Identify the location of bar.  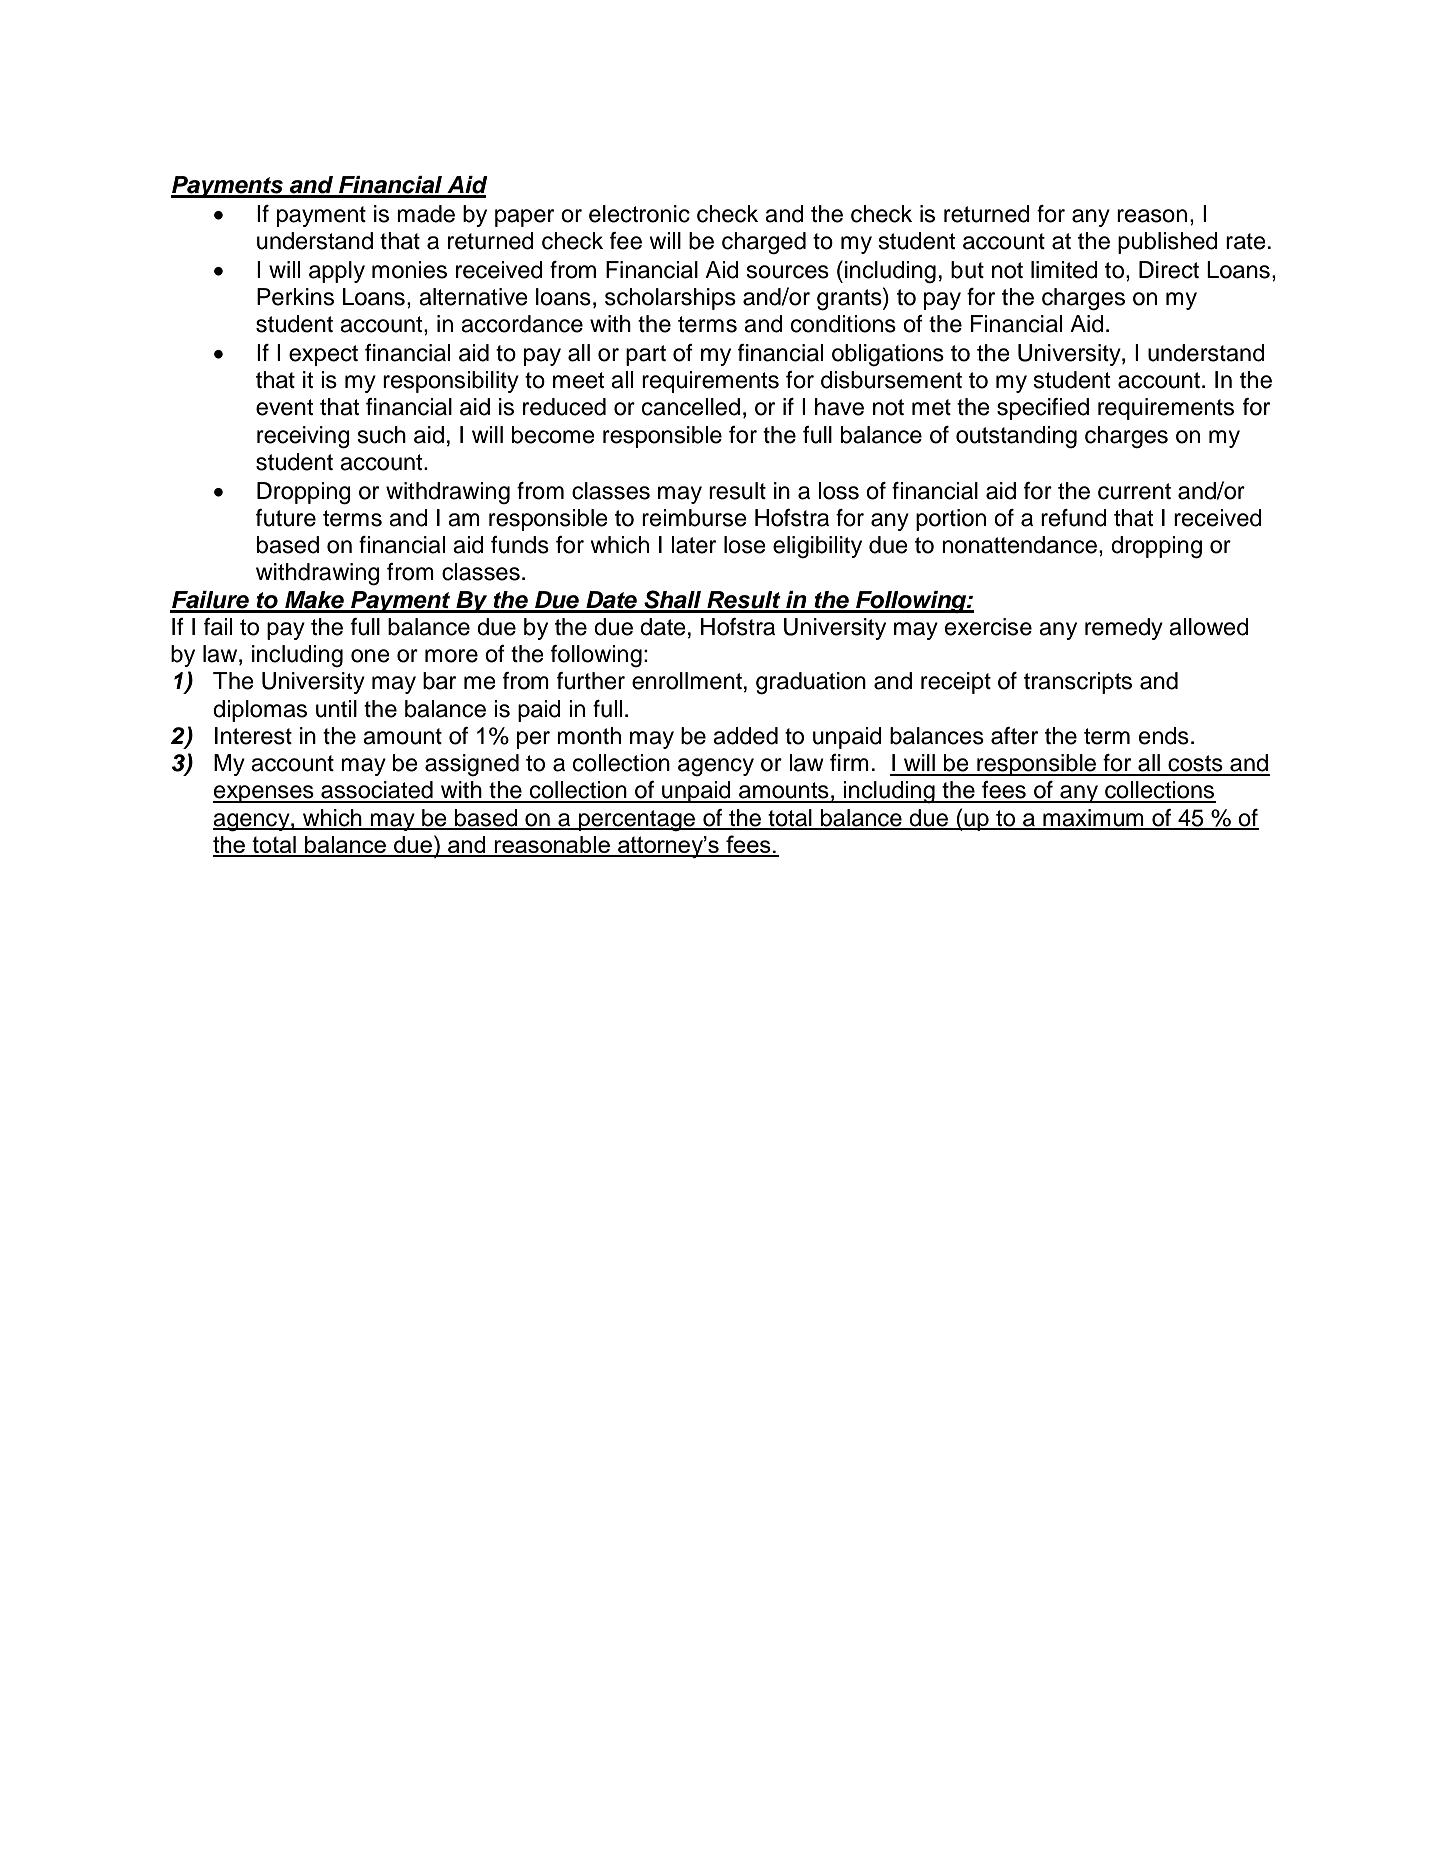
(439, 681).
